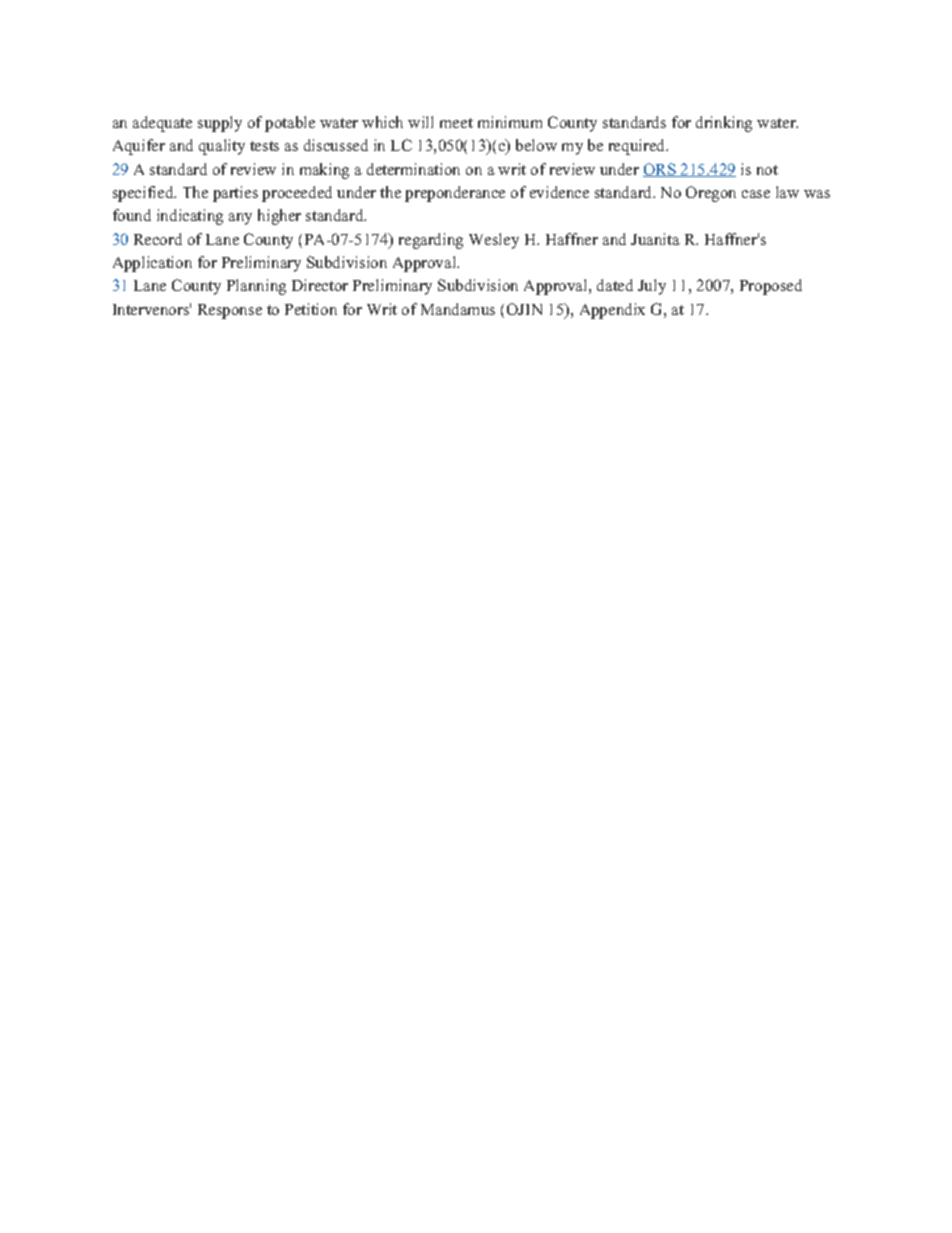  What do you see at coordinates (324, 171) in the image?
I see `making` at bounding box center [324, 171].
